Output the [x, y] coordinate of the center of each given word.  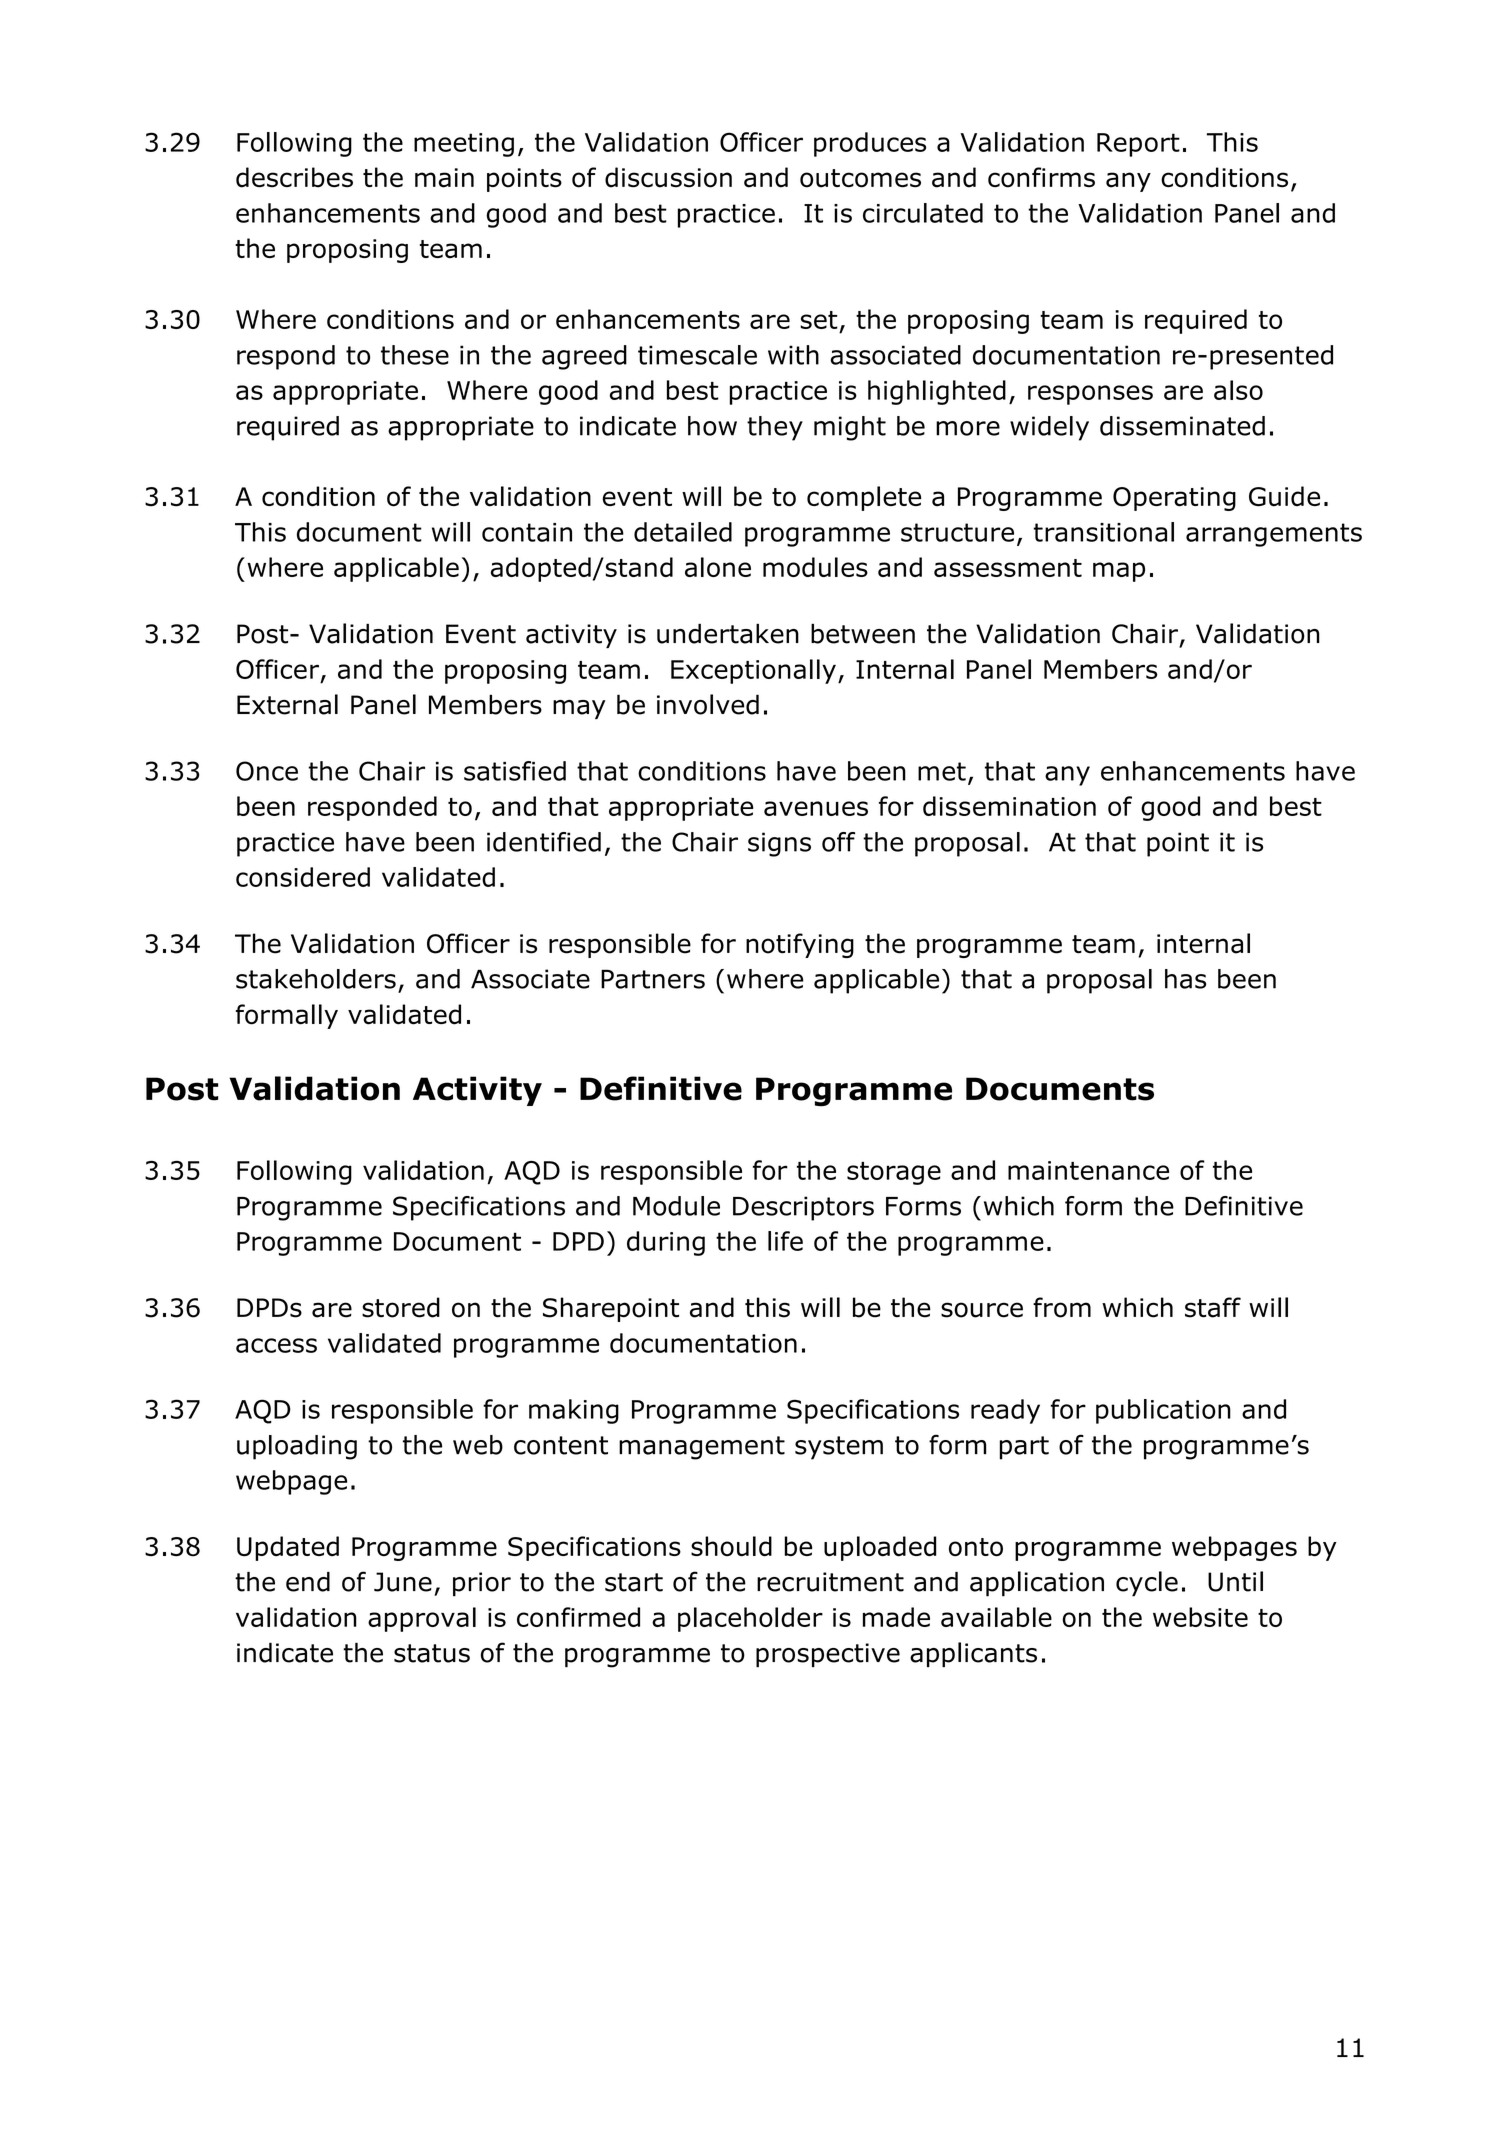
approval [422, 1619]
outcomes [860, 178]
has [1185, 979]
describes [294, 177]
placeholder [750, 1619]
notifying [800, 945]
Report [1138, 145]
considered [303, 877]
